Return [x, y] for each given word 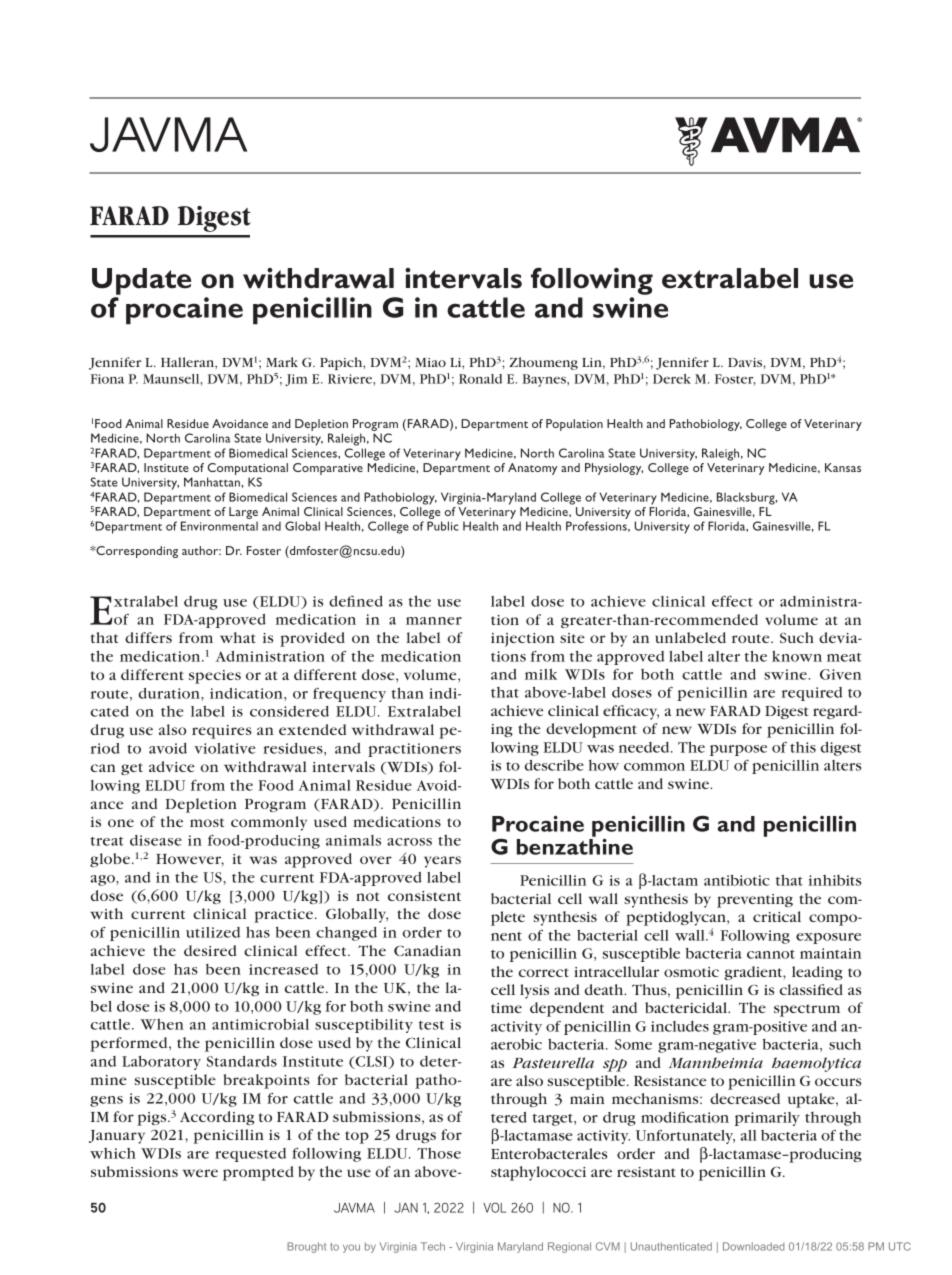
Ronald [480, 379]
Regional [569, 1247]
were [200, 1173]
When [162, 1024]
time [506, 1008]
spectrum [807, 1010]
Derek [672, 379]
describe [554, 765]
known [797, 656]
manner [434, 621]
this [803, 747]
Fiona [107, 379]
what [238, 637]
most [207, 822]
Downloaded [754, 1246]
